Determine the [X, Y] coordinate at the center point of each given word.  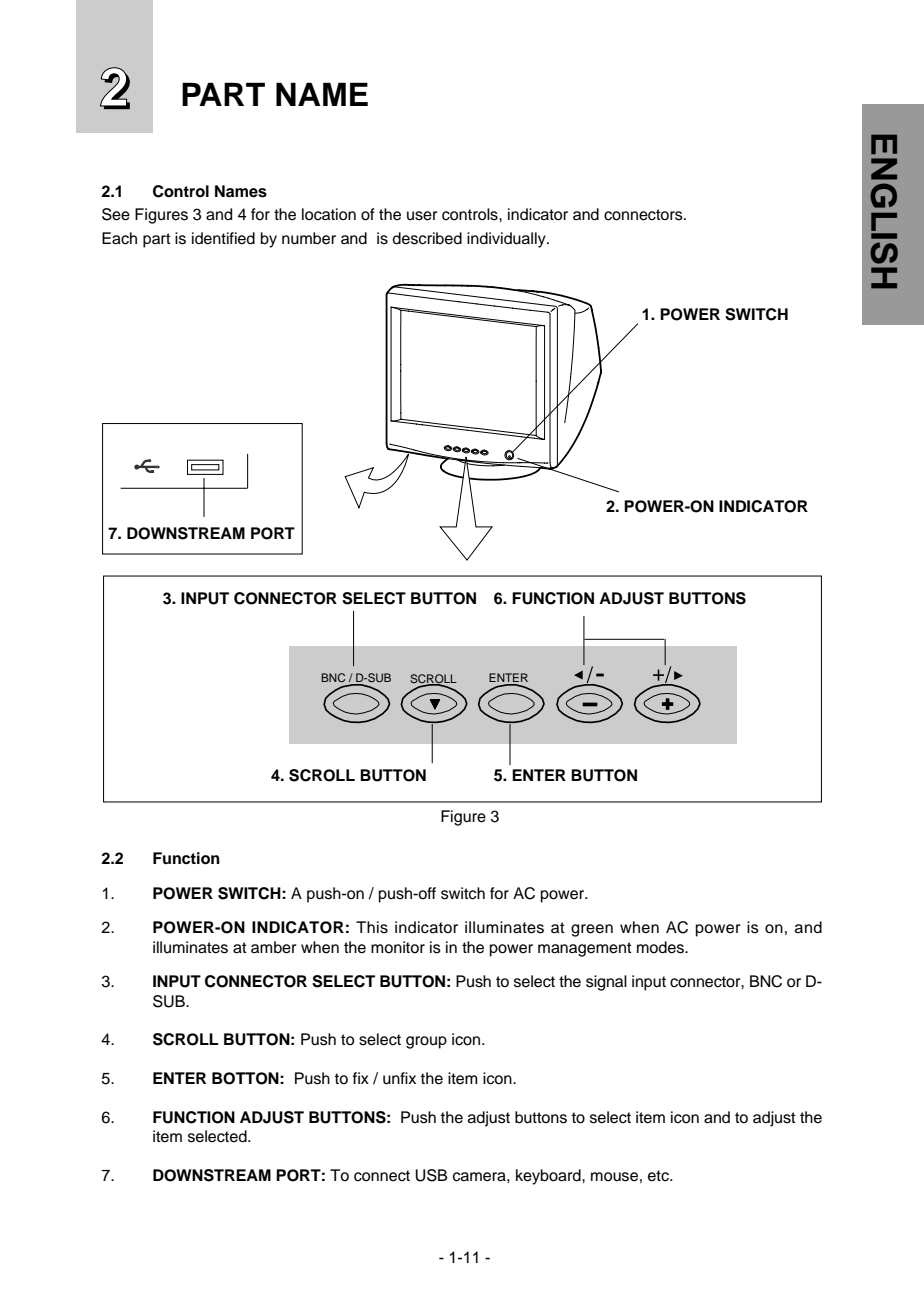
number [309, 238]
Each [119, 238]
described [427, 238]
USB [432, 1175]
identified [223, 238]
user [422, 216]
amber [274, 947]
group [426, 1042]
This [372, 927]
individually [507, 240]
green [592, 930]
